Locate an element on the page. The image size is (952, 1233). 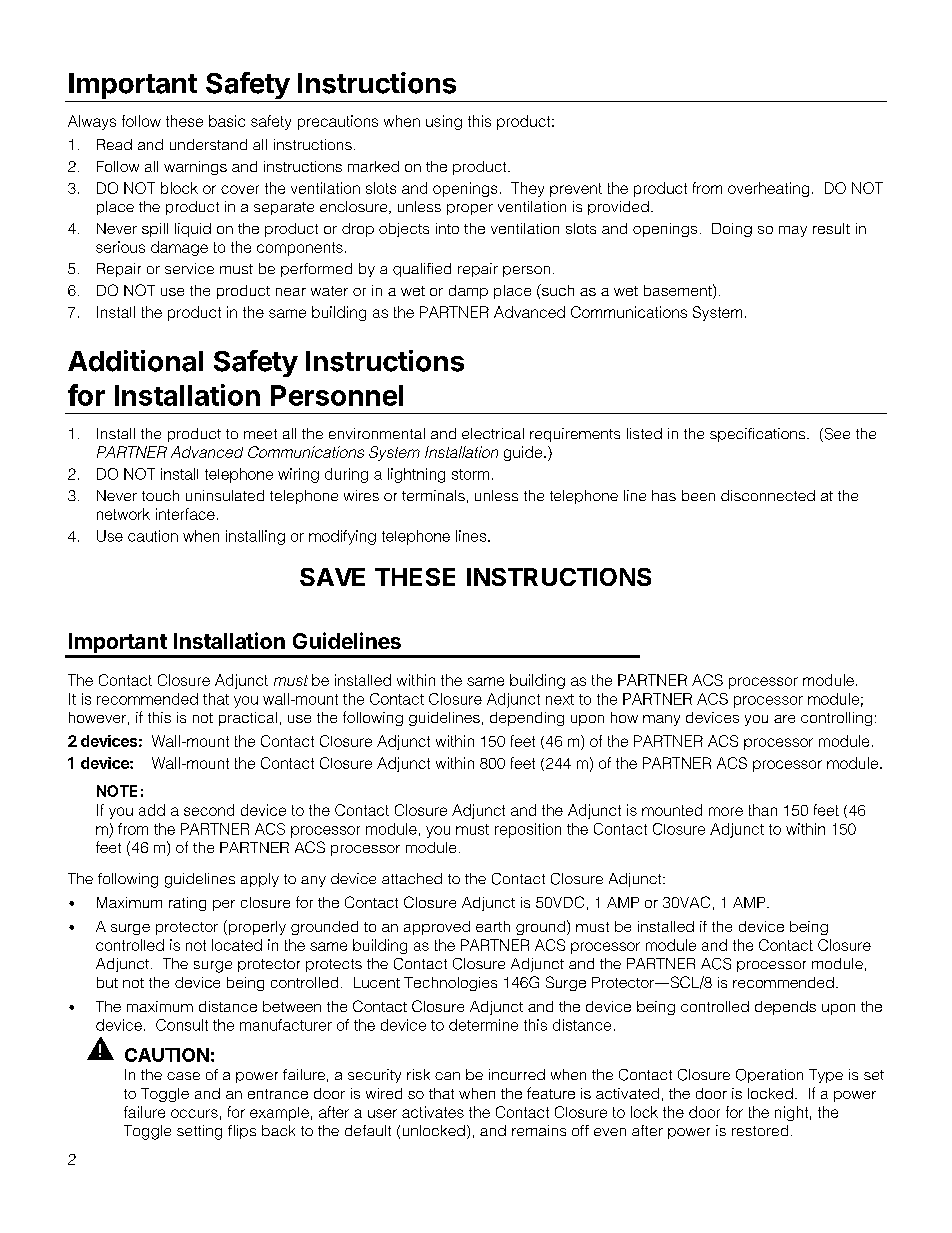
next is located at coordinates (560, 699).
